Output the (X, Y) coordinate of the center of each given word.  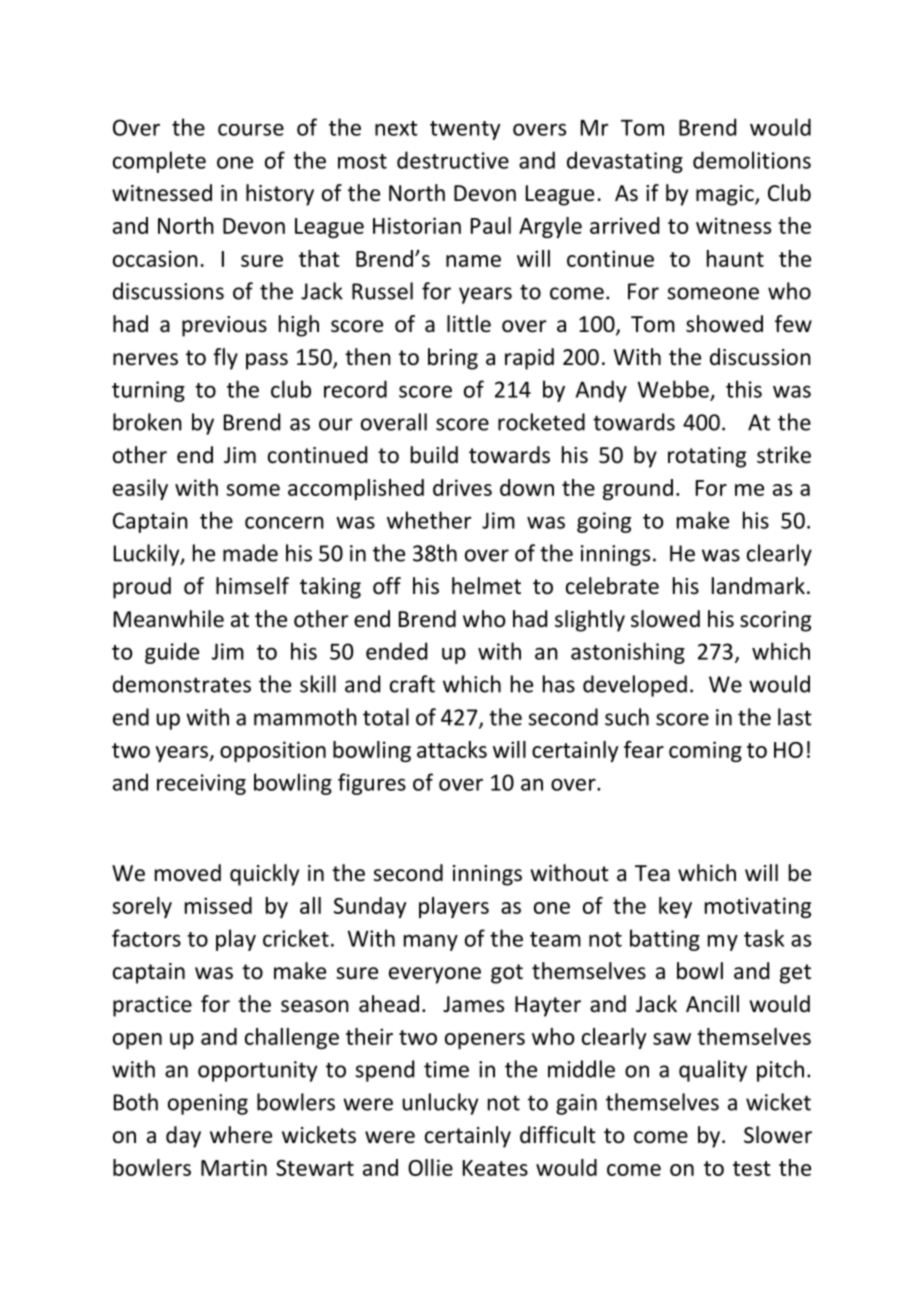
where (241, 1135)
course (251, 129)
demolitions (752, 160)
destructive (453, 160)
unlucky (440, 1104)
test (752, 1168)
